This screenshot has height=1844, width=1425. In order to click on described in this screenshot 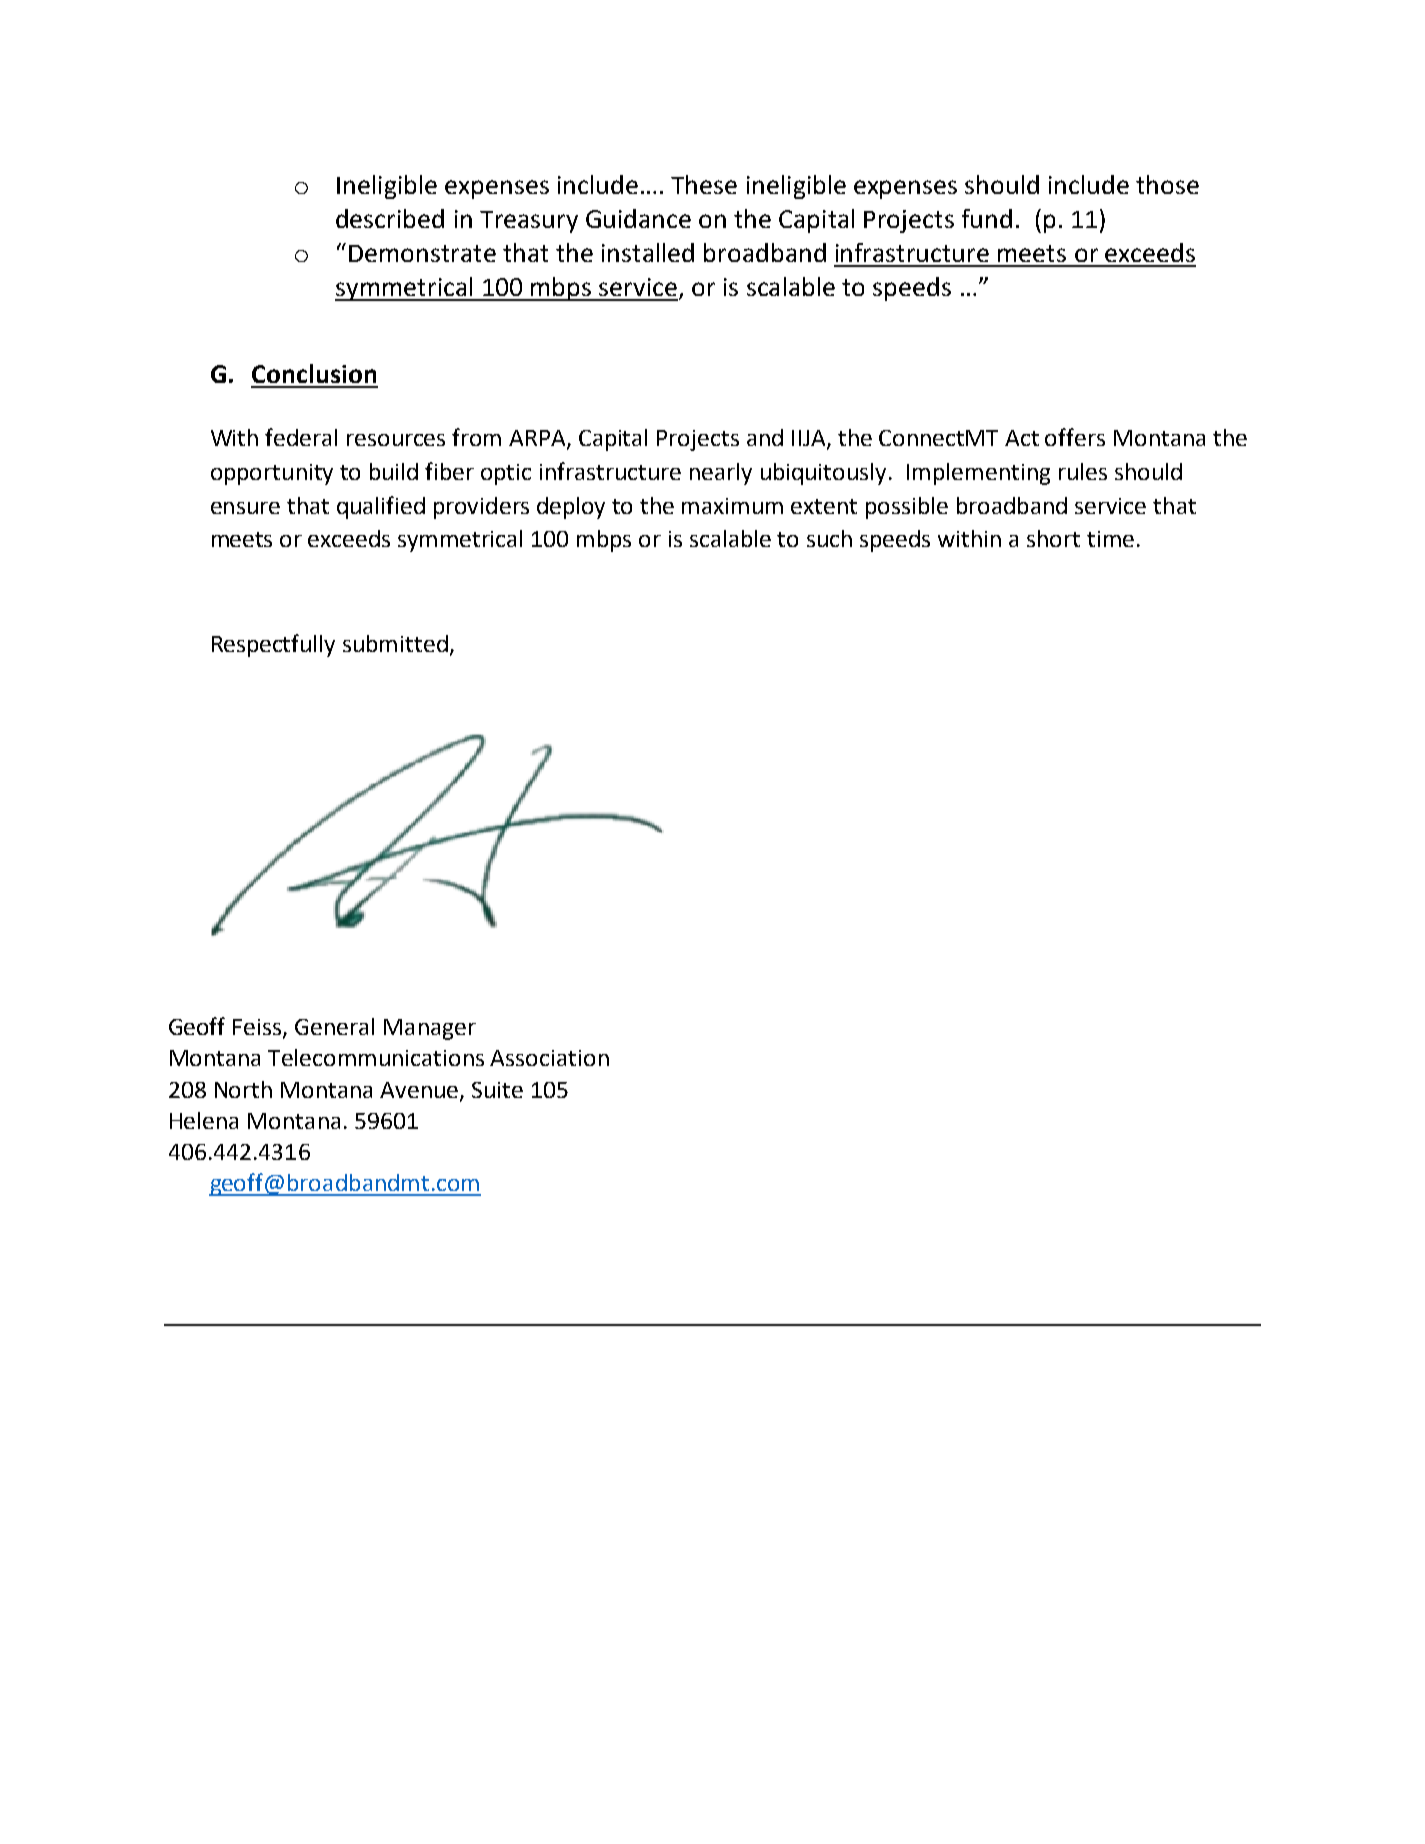, I will do `click(390, 218)`.
